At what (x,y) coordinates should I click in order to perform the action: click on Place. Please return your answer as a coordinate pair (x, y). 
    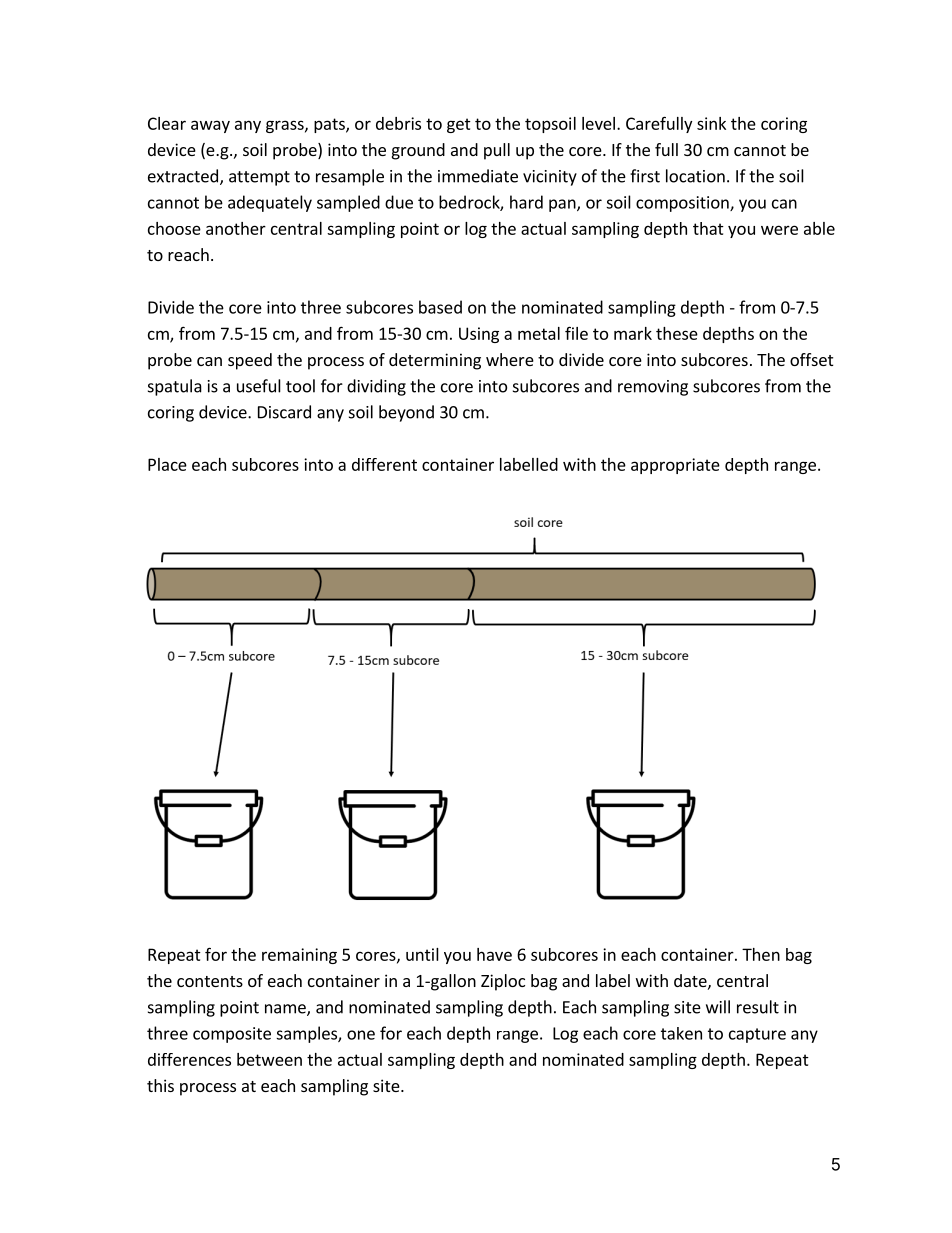
    Looking at the image, I should click on (167, 464).
